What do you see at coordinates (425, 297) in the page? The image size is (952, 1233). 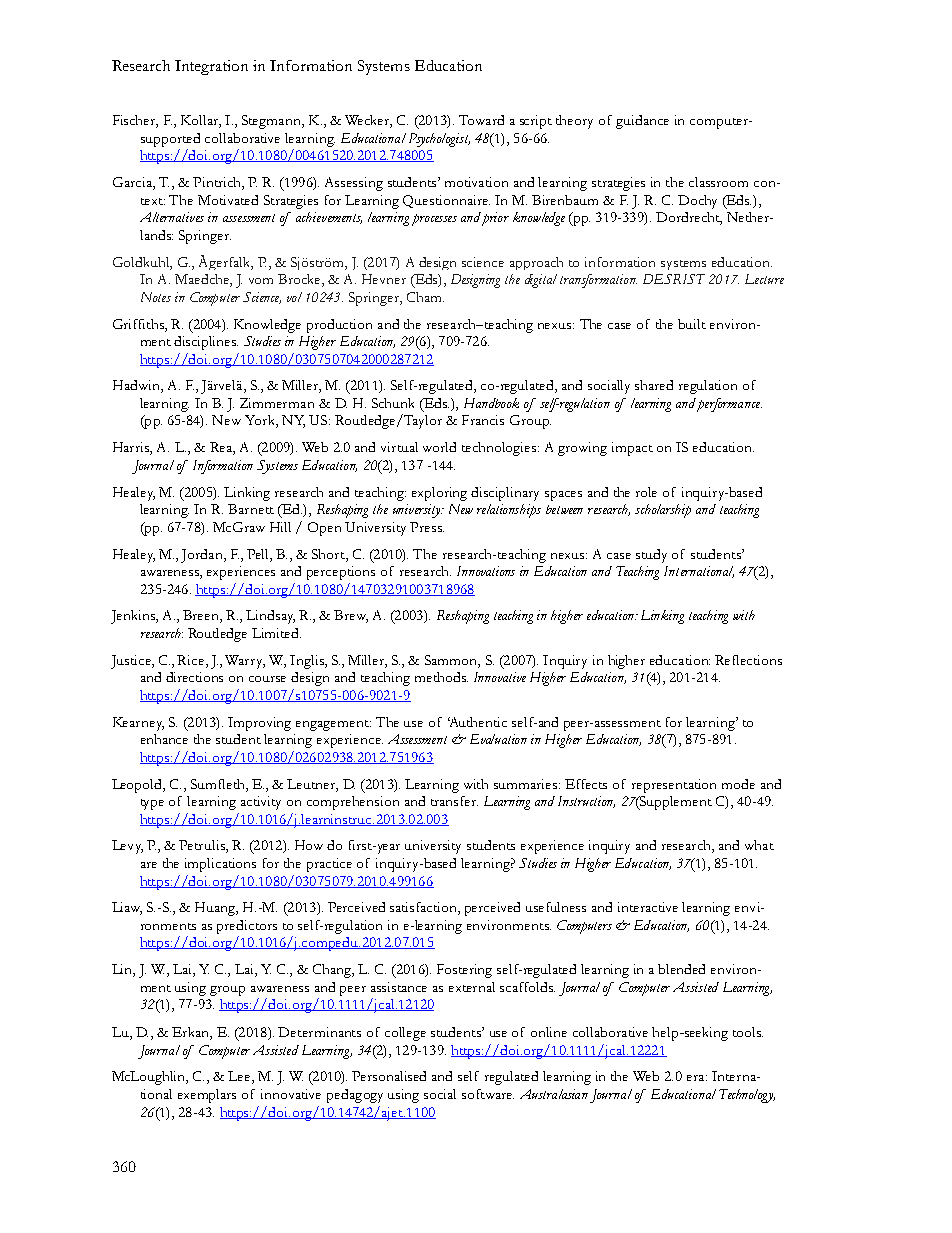 I see `Cham` at bounding box center [425, 297].
